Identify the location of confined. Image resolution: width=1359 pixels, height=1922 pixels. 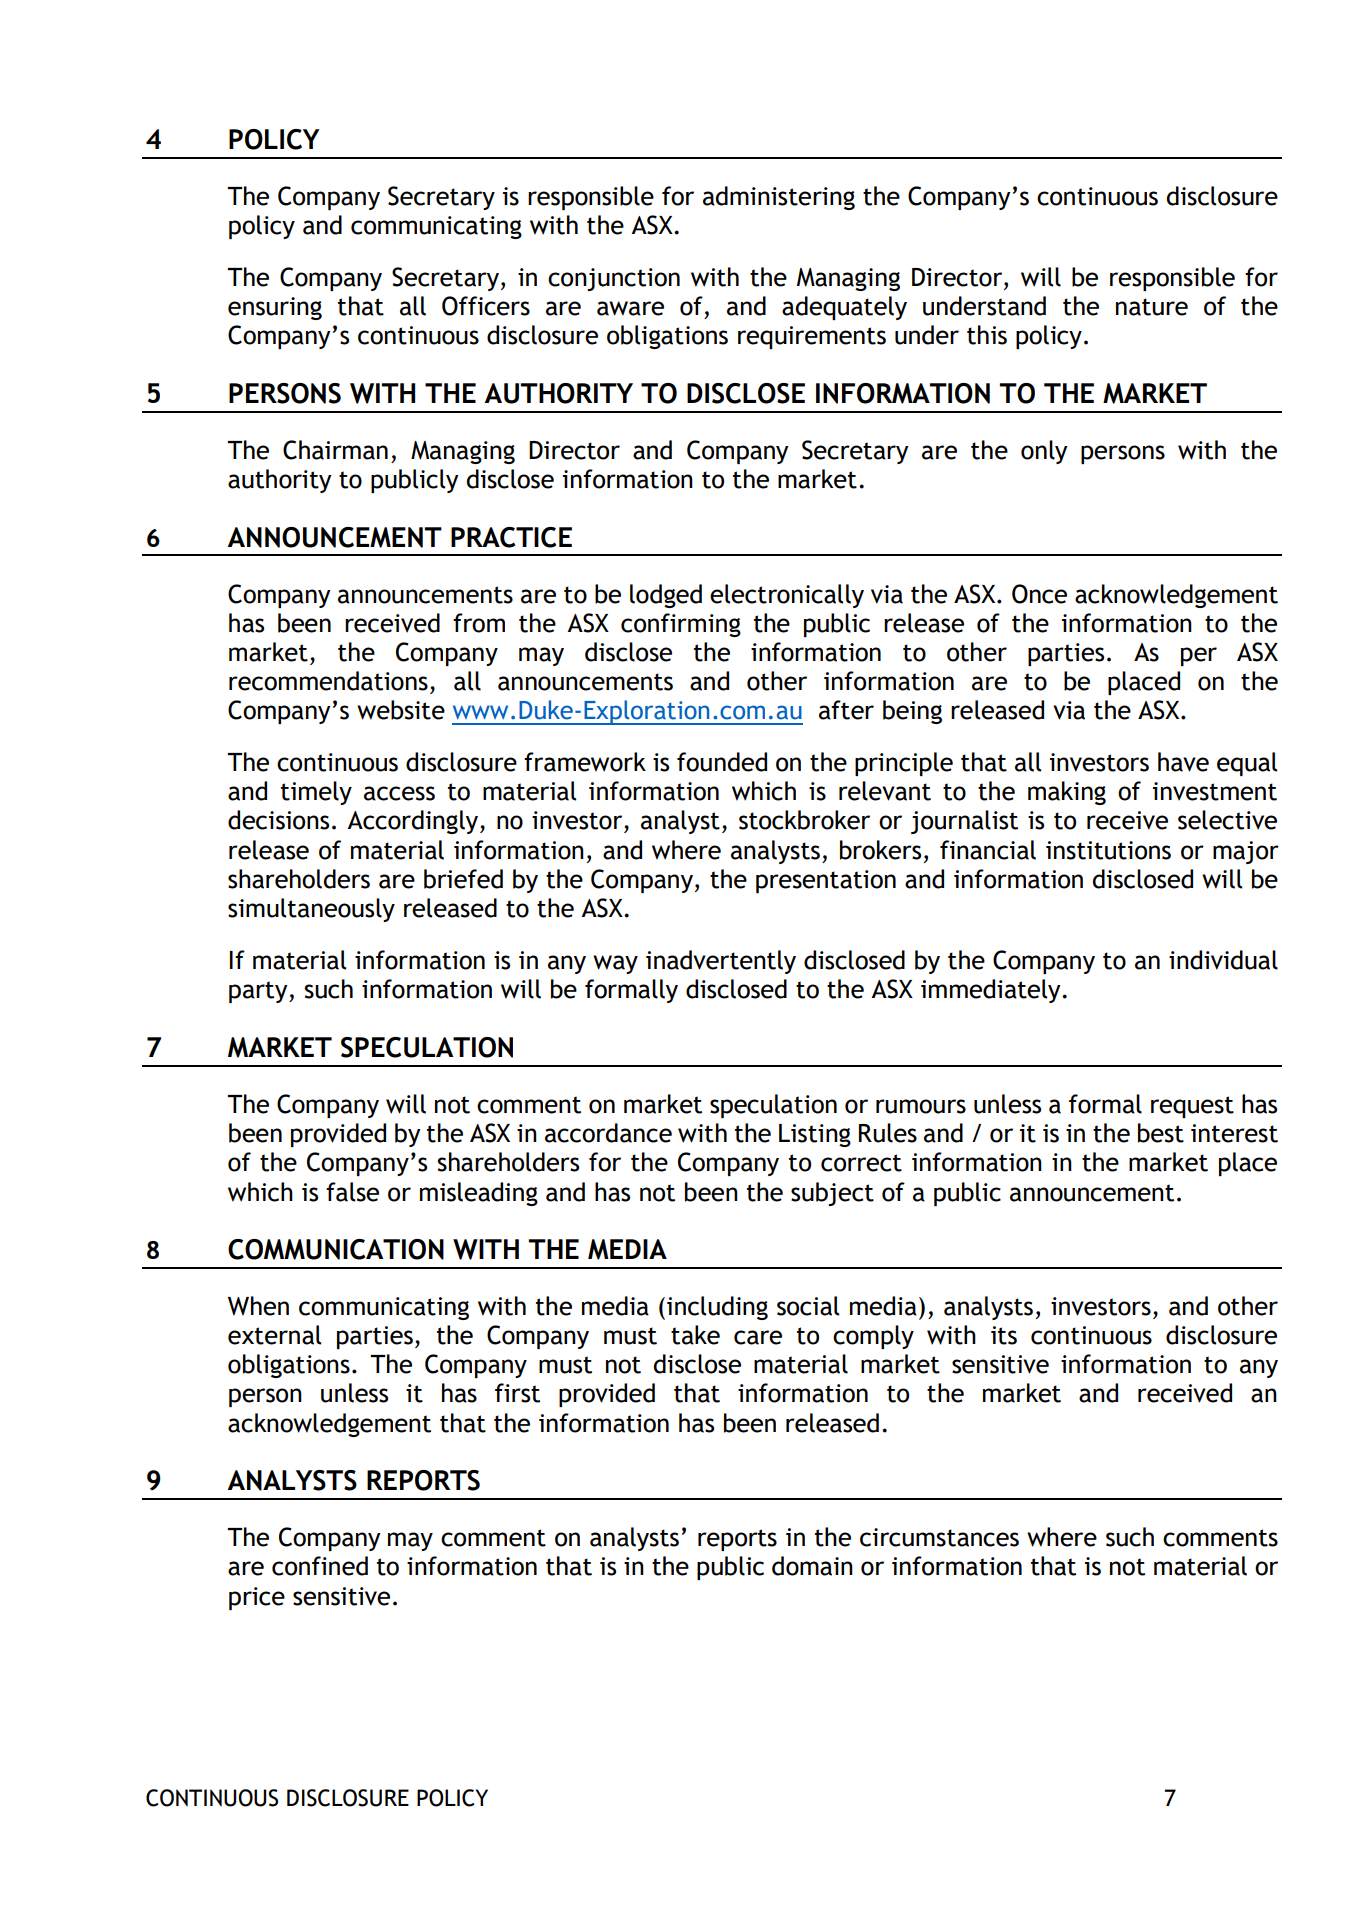
(320, 1566).
